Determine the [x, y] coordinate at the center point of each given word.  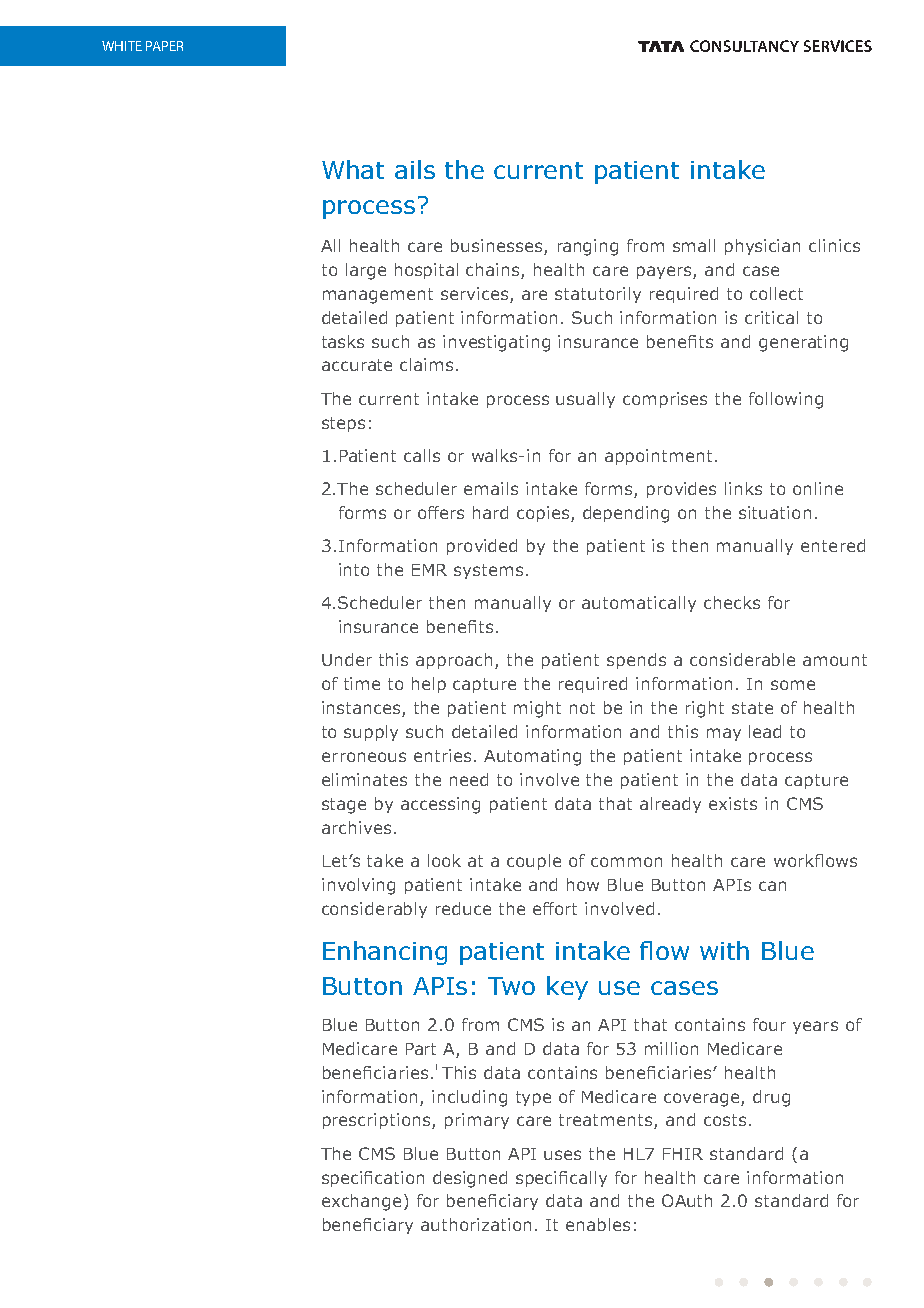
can [772, 886]
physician [762, 247]
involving [358, 886]
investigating [496, 343]
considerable [742, 659]
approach [456, 661]
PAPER [164, 46]
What [353, 169]
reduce [463, 908]
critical [771, 317]
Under [347, 659]
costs [725, 1120]
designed [470, 1179]
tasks [343, 341]
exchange [363, 1202]
